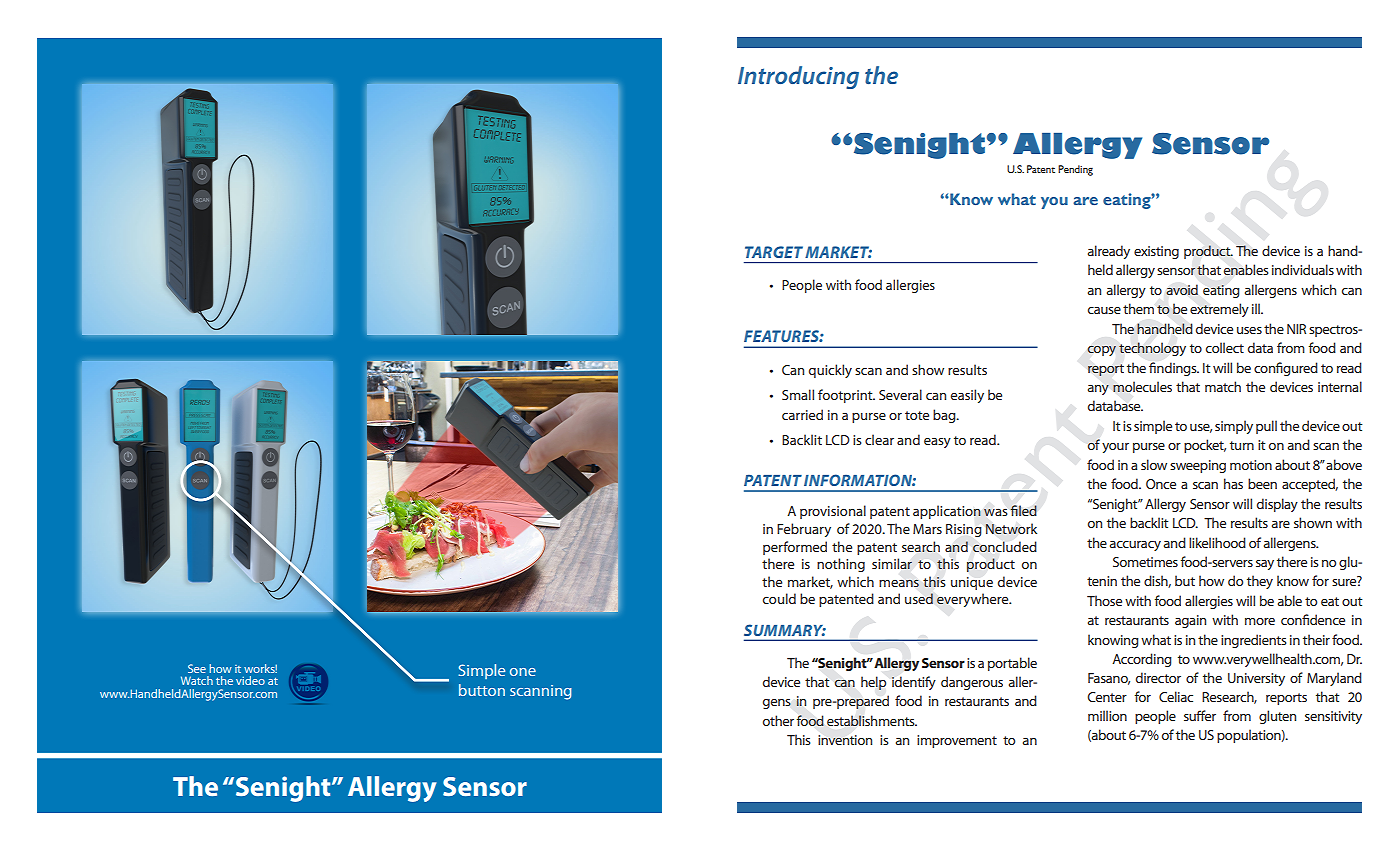  Describe the element at coordinates (774, 252) in the image. I see `TARGET` at that location.
